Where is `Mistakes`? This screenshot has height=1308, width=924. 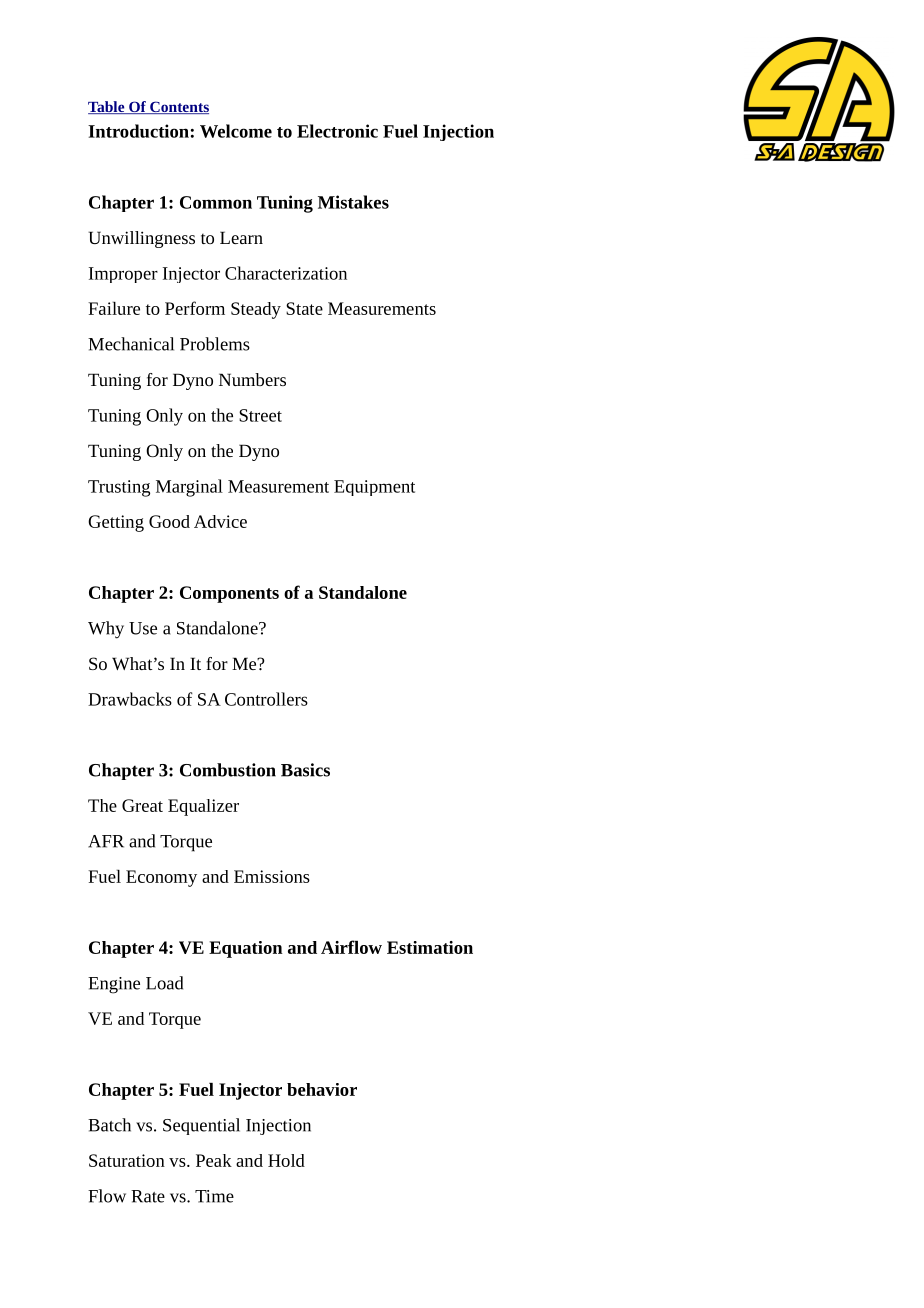 Mistakes is located at coordinates (353, 202).
